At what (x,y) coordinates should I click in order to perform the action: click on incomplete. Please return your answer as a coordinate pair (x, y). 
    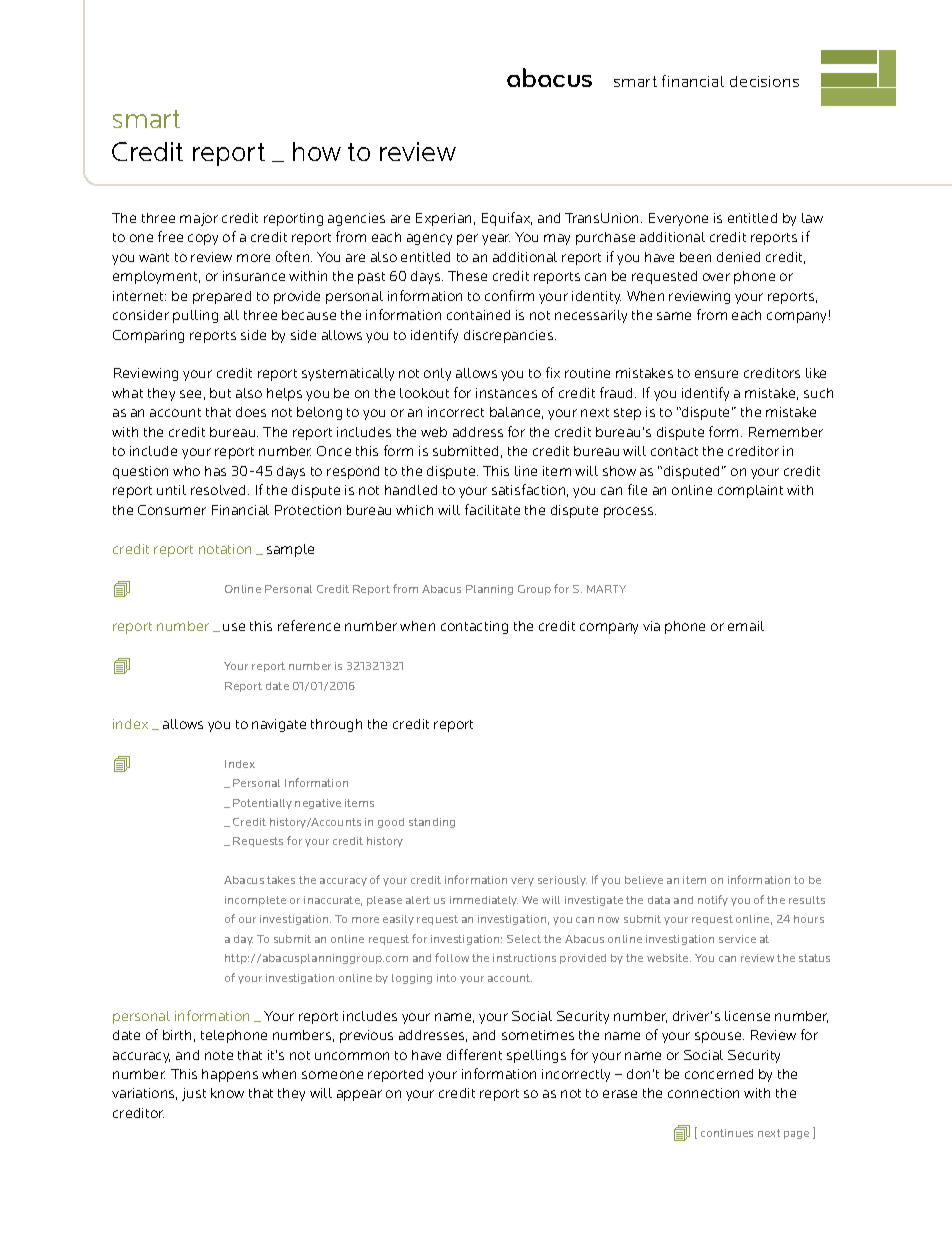
    Looking at the image, I should click on (255, 901).
